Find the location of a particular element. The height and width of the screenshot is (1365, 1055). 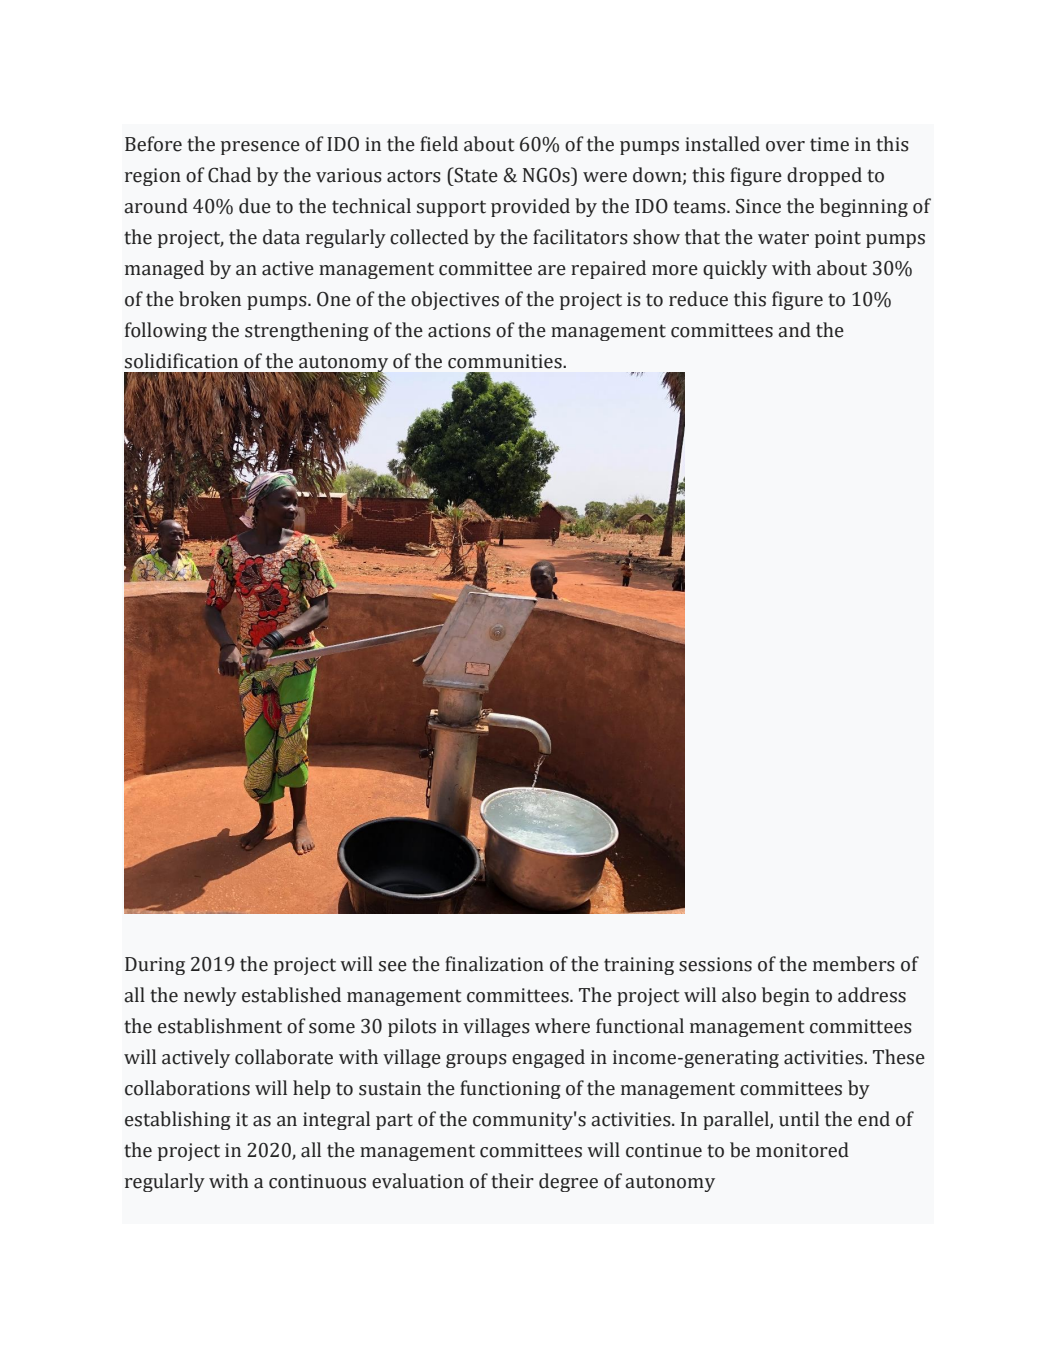

provided is located at coordinates (530, 207).
